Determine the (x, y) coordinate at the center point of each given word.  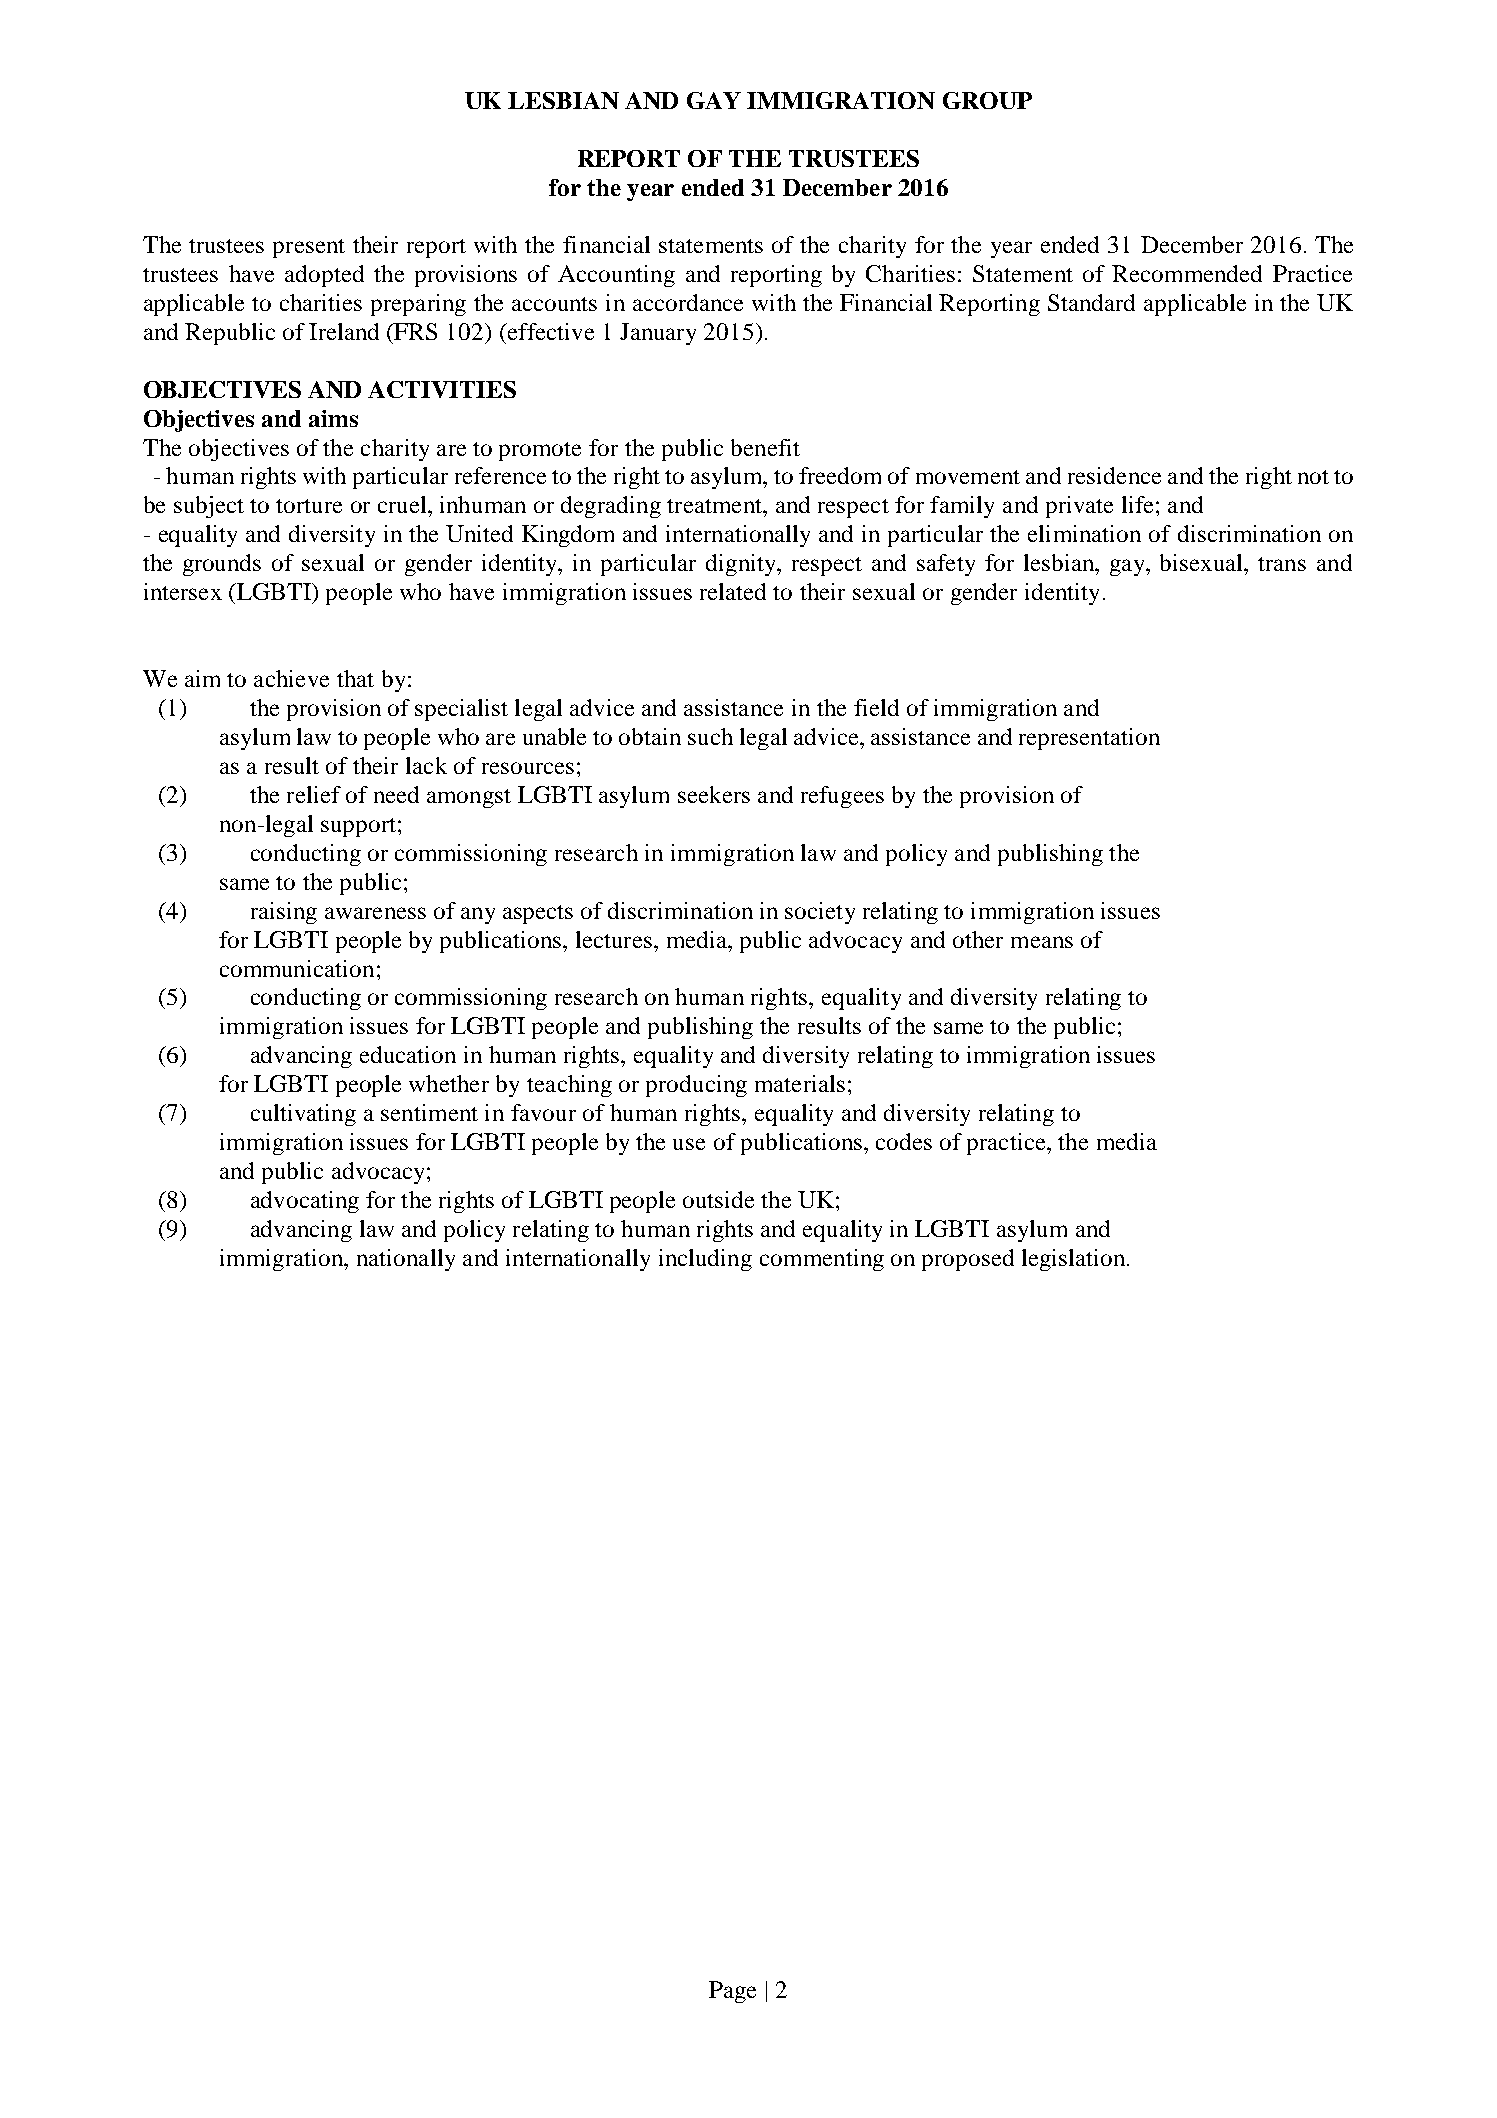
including (705, 1260)
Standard (1091, 302)
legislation (1075, 1260)
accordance (688, 302)
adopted (324, 276)
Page (732, 1992)
